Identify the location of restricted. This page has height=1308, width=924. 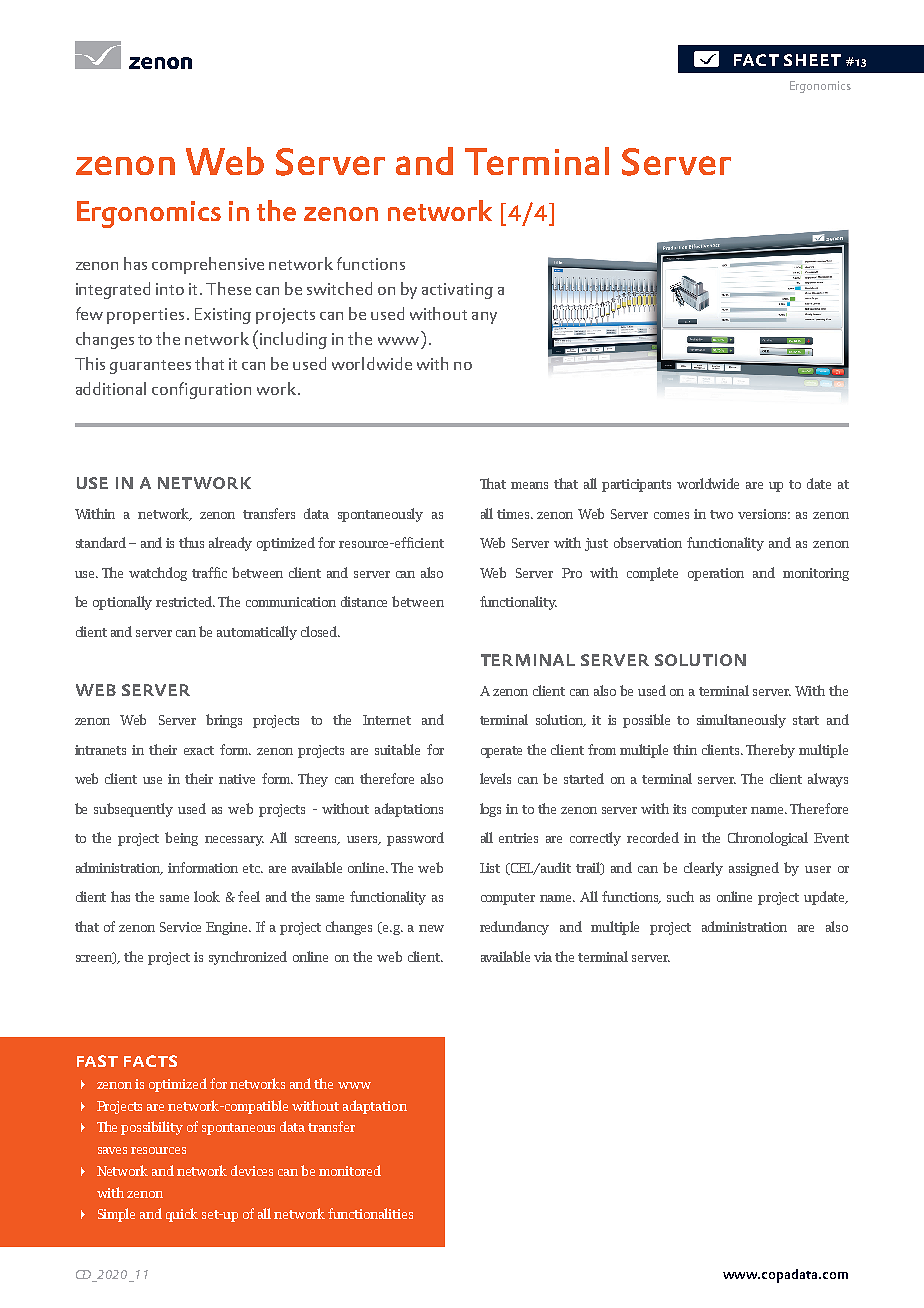
(185, 601).
